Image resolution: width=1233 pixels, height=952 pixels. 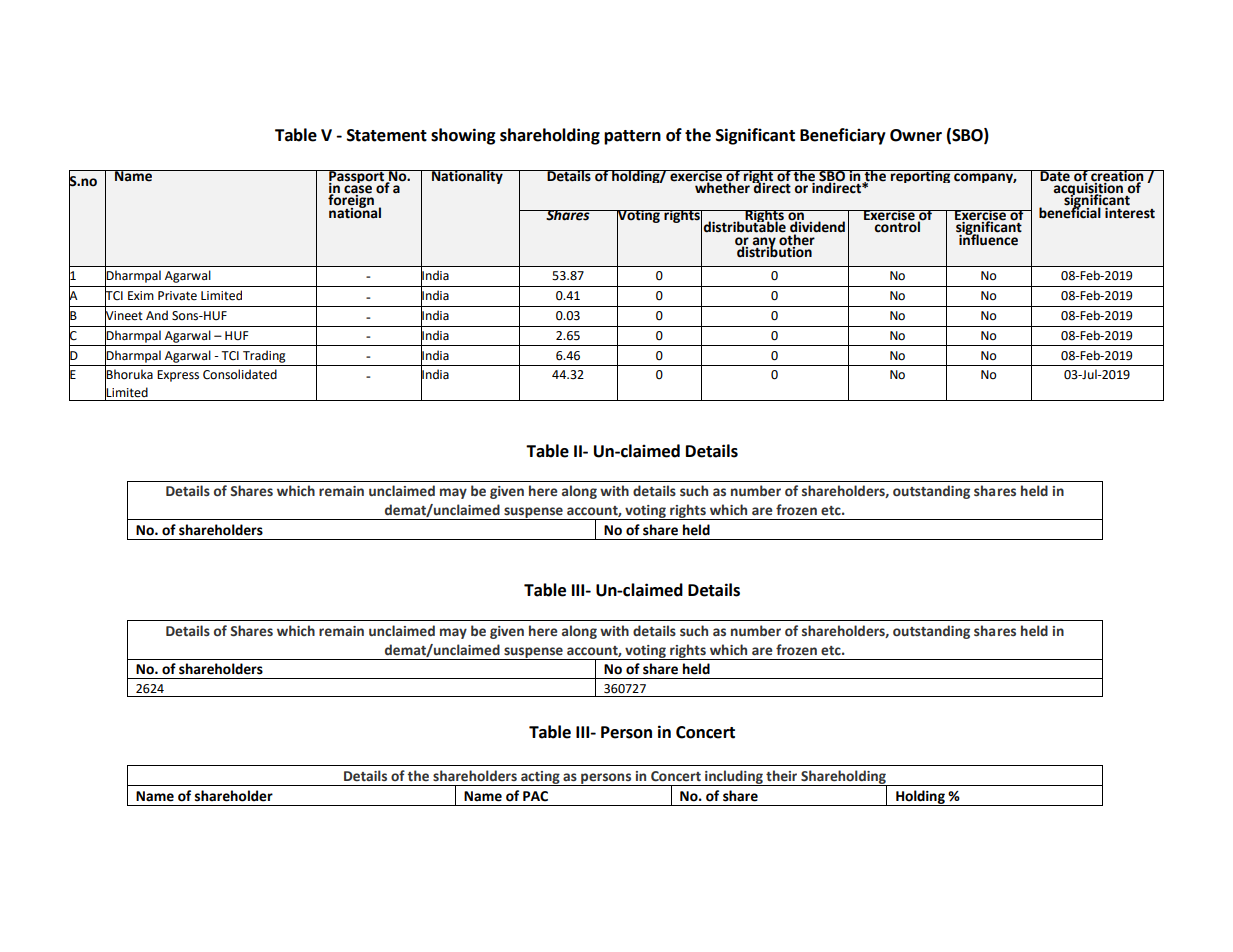 I want to click on acting, so click(x=540, y=778).
